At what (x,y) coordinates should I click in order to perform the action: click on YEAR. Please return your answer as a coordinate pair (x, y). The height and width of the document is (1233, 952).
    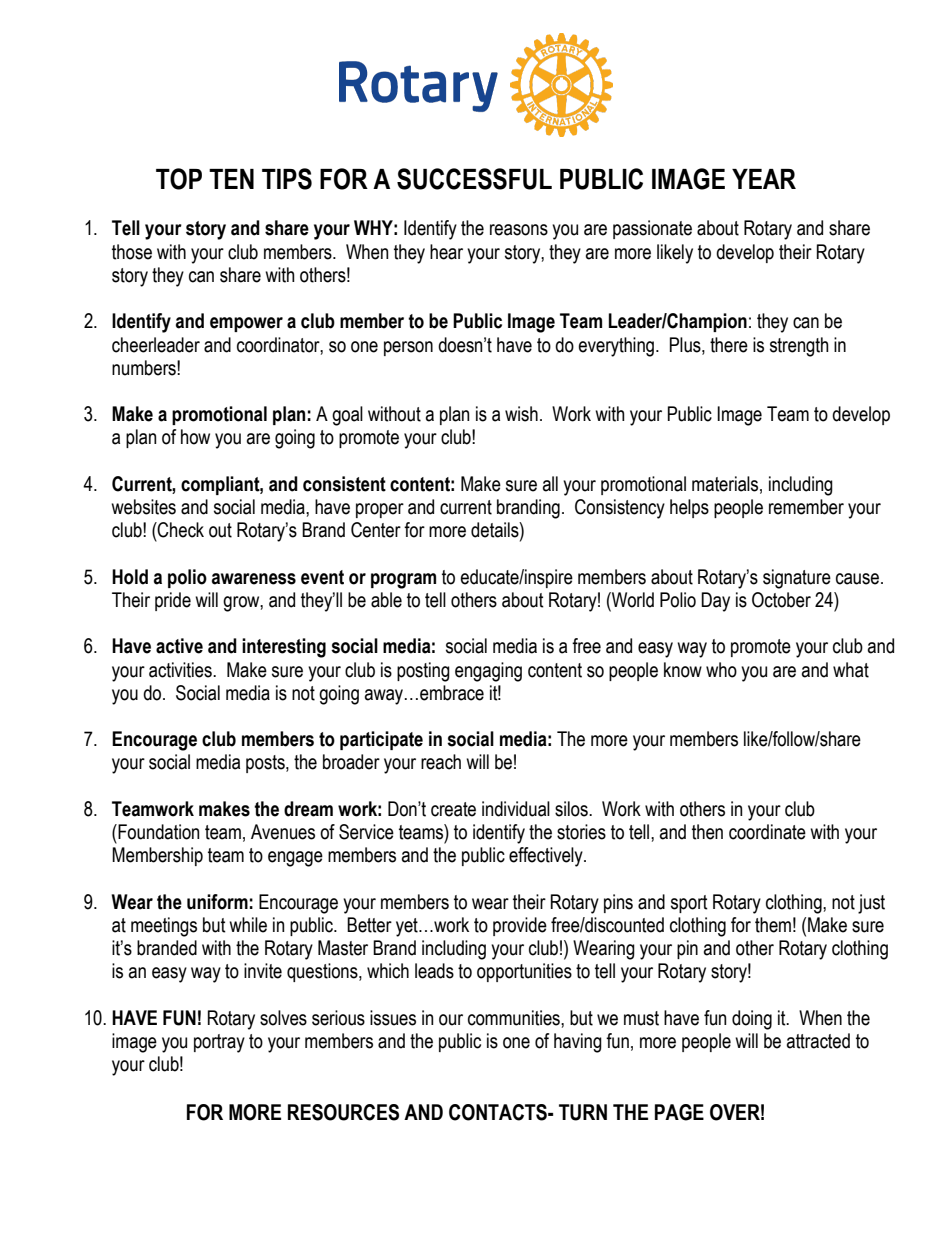
    Looking at the image, I should click on (764, 179).
